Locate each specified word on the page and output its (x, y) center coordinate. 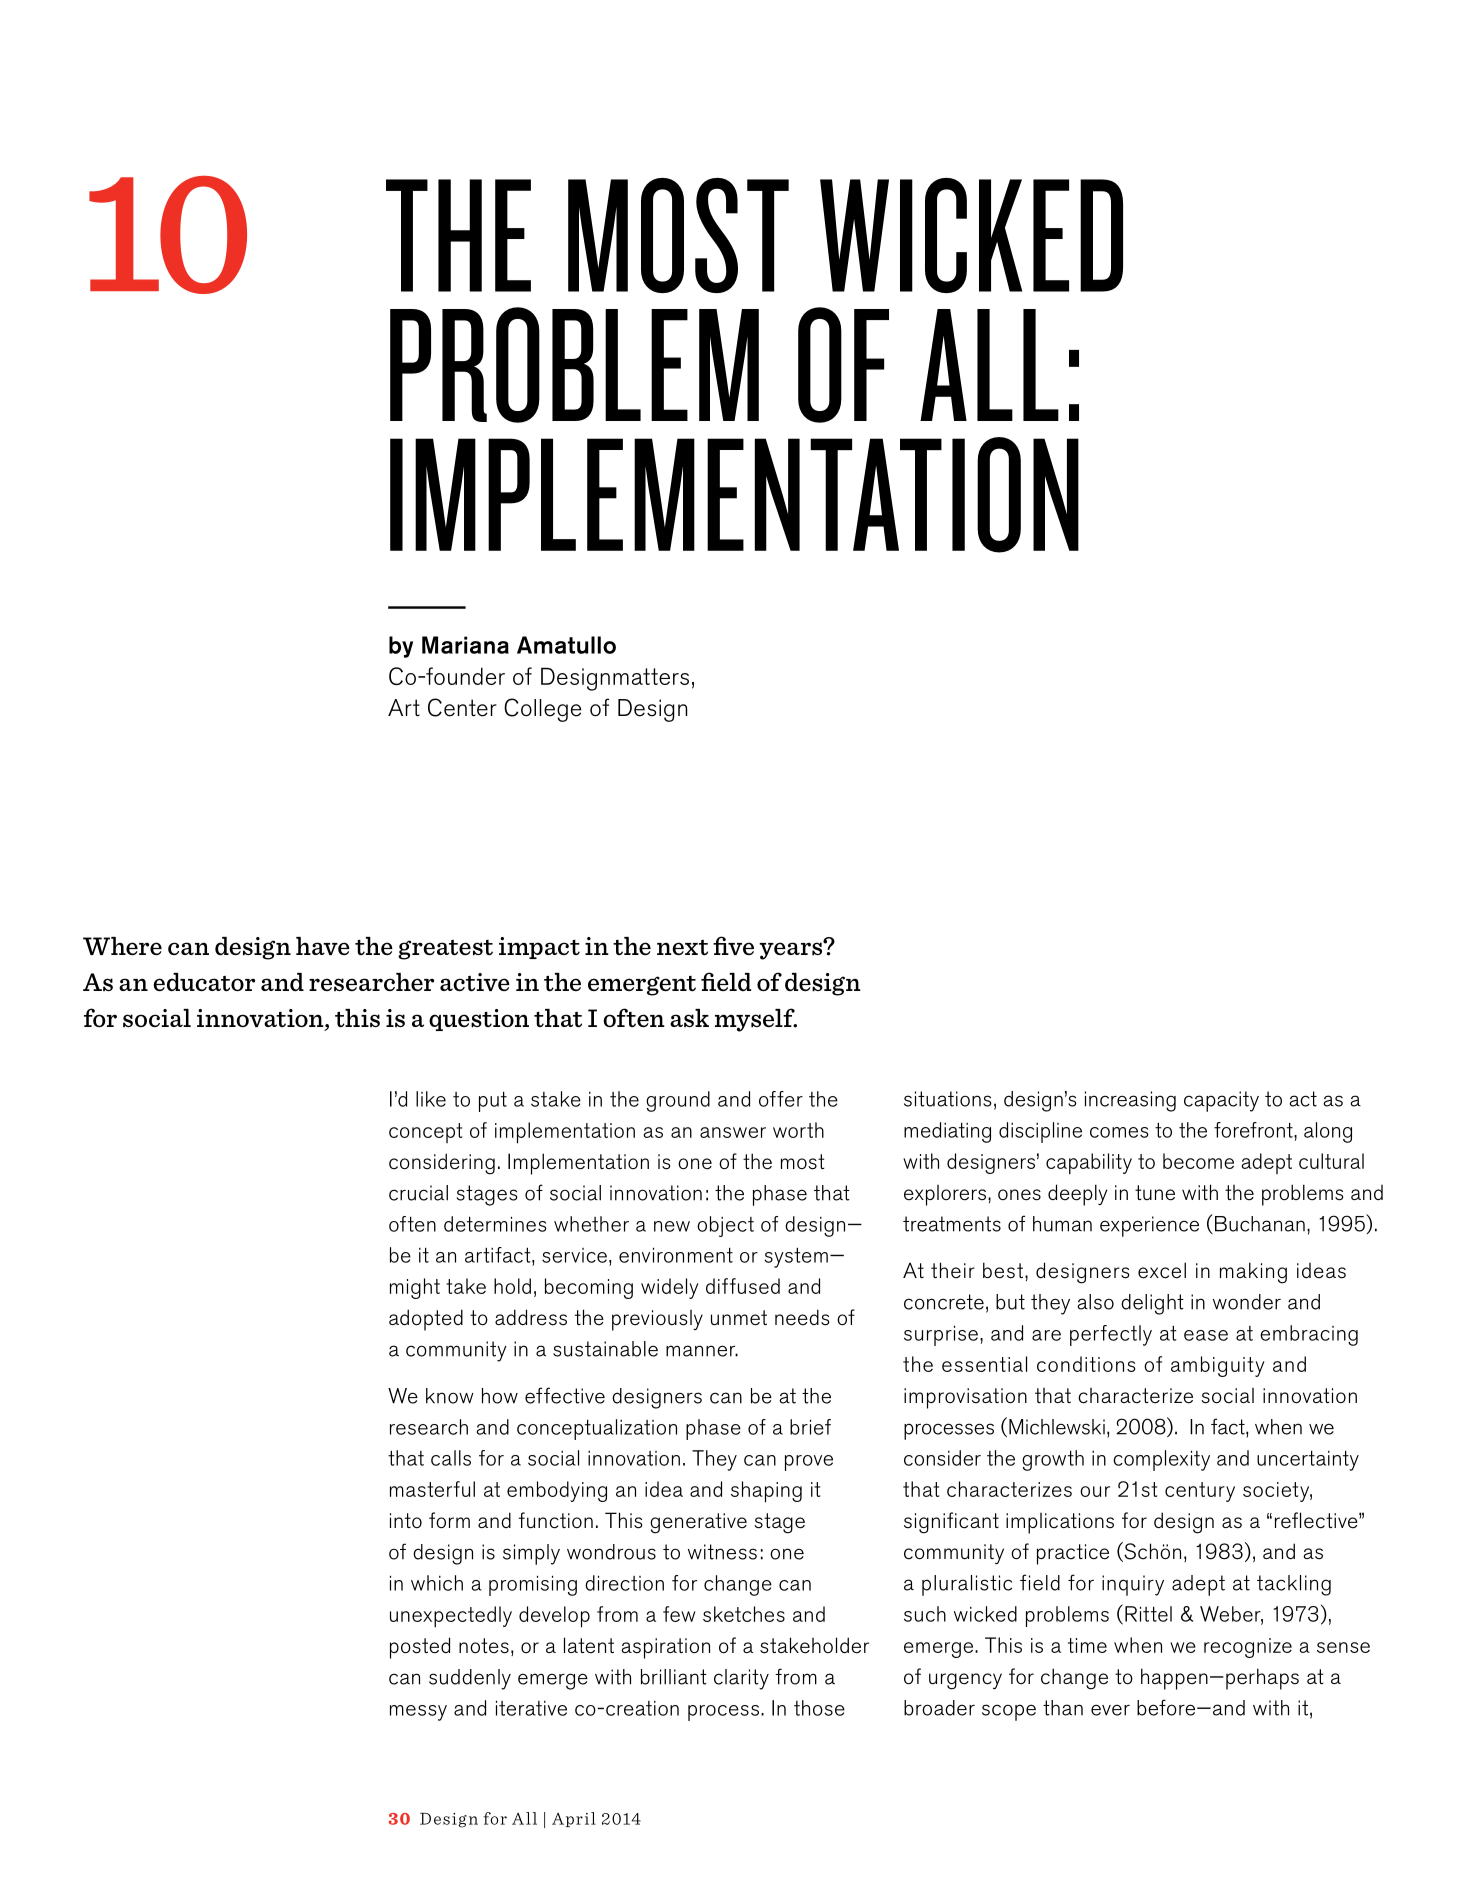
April (574, 1819)
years (792, 950)
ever (1110, 1710)
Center (462, 707)
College (542, 710)
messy (418, 1713)
